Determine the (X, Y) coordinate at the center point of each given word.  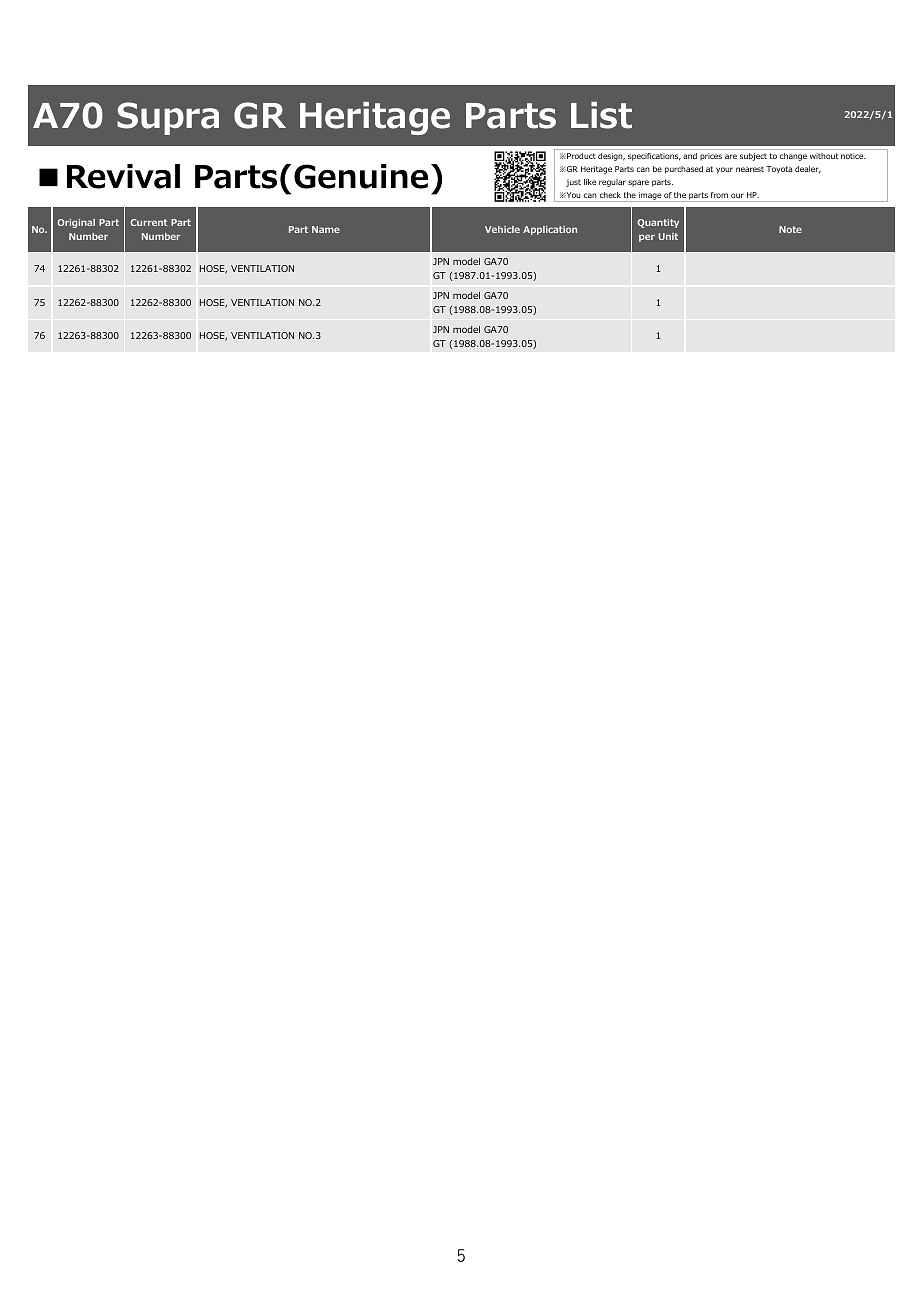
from (719, 195)
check (610, 195)
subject (753, 157)
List (601, 115)
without (824, 156)
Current (149, 222)
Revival (123, 176)
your (724, 170)
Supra (168, 118)
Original (76, 223)
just (573, 183)
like (590, 182)
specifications (654, 157)
